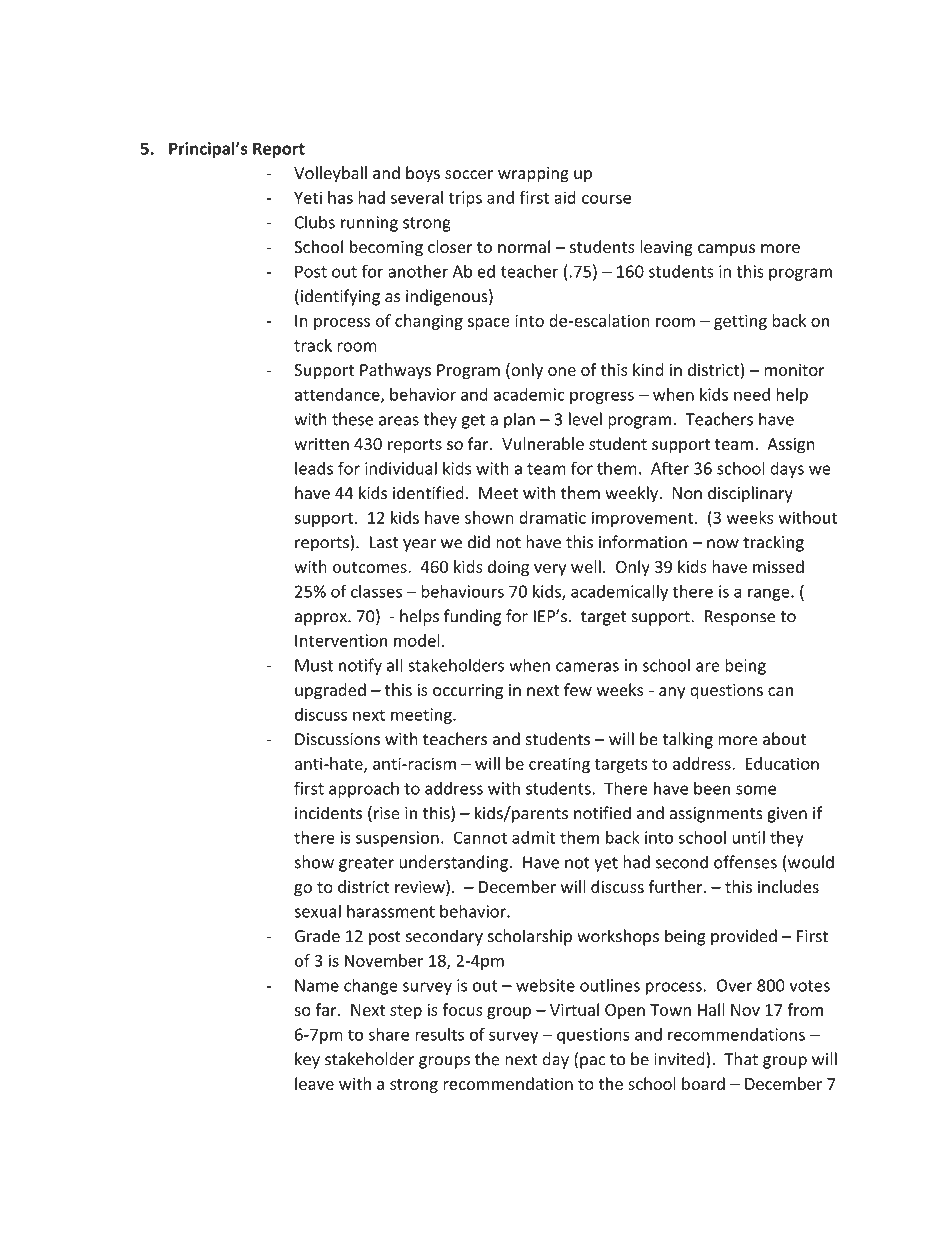  I want to click on admit, so click(534, 837).
